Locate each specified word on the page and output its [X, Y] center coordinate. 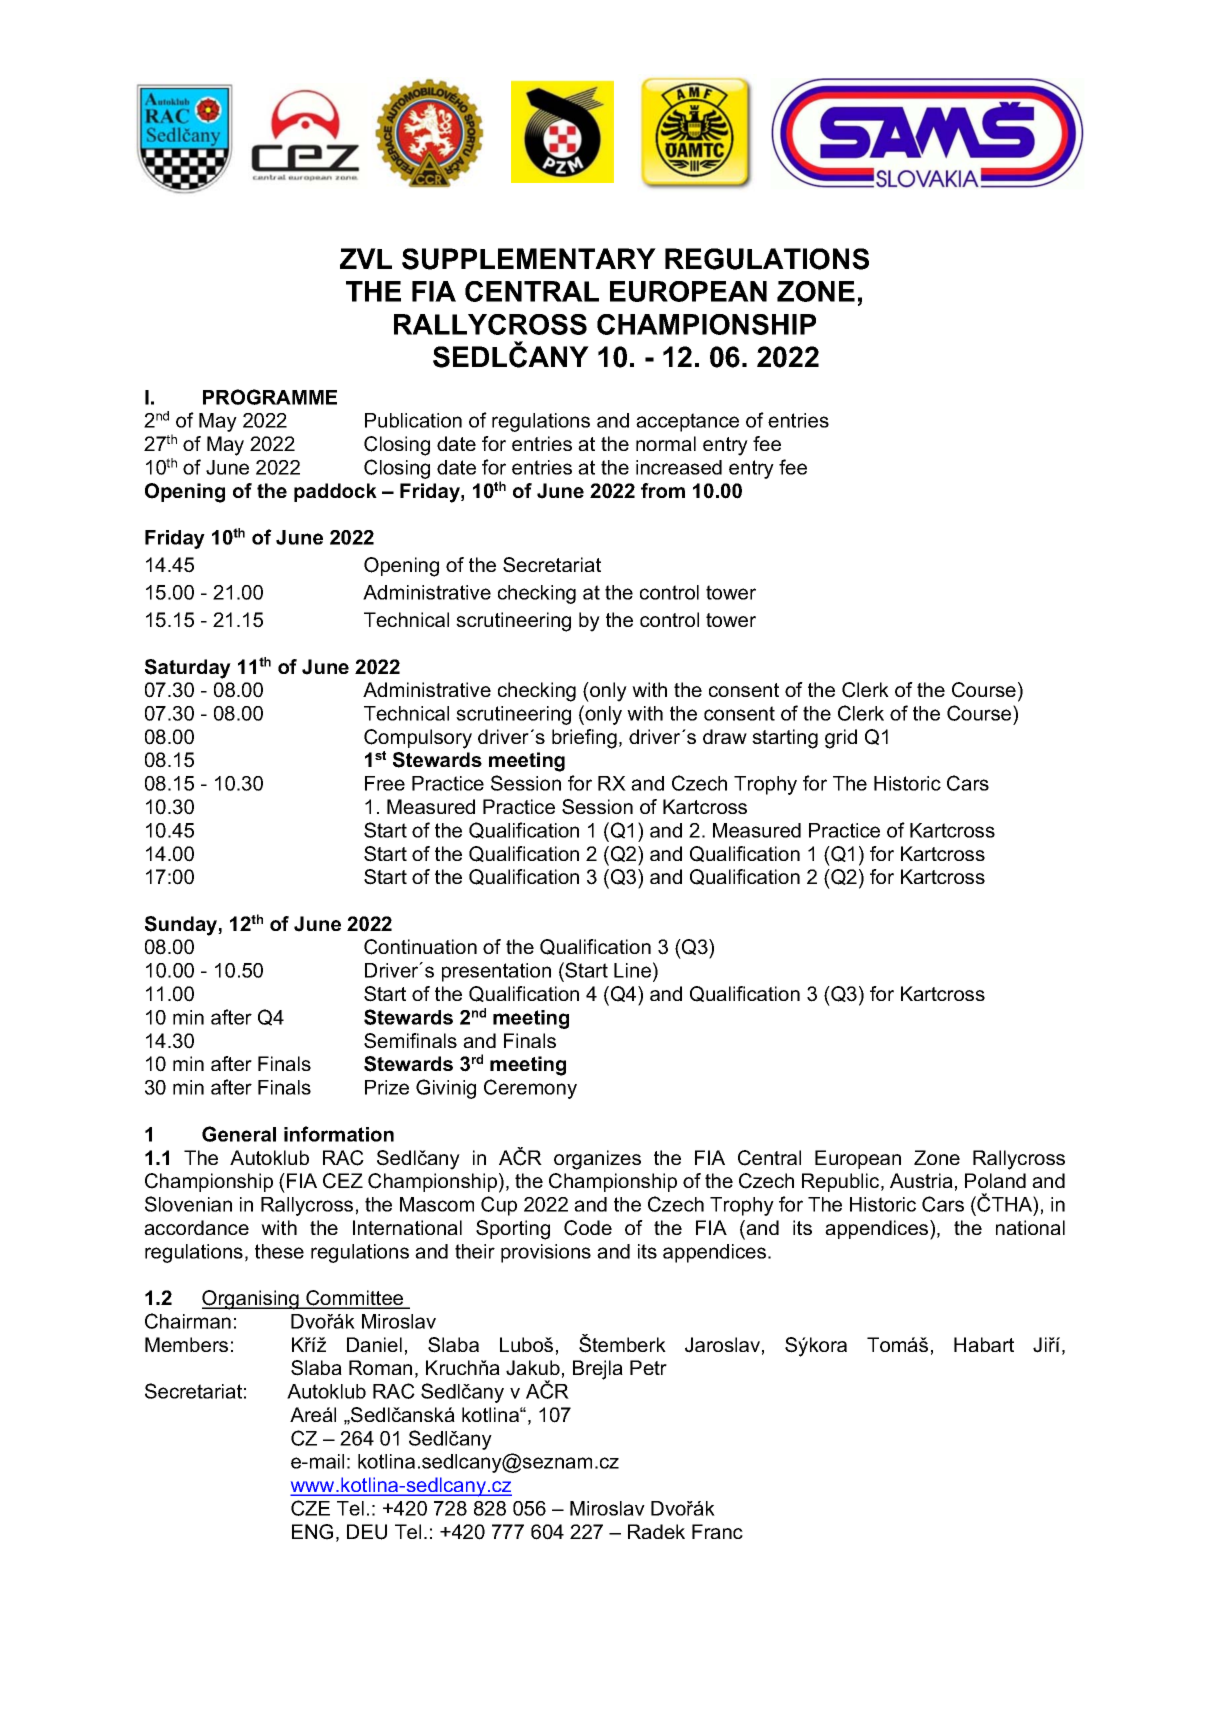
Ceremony [530, 1089]
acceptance [687, 422]
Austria [921, 1180]
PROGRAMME [270, 397]
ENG [312, 1532]
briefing [584, 739]
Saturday [188, 669]
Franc [717, 1531]
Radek [656, 1531]
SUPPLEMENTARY [529, 259]
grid [841, 739]
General [239, 1134]
